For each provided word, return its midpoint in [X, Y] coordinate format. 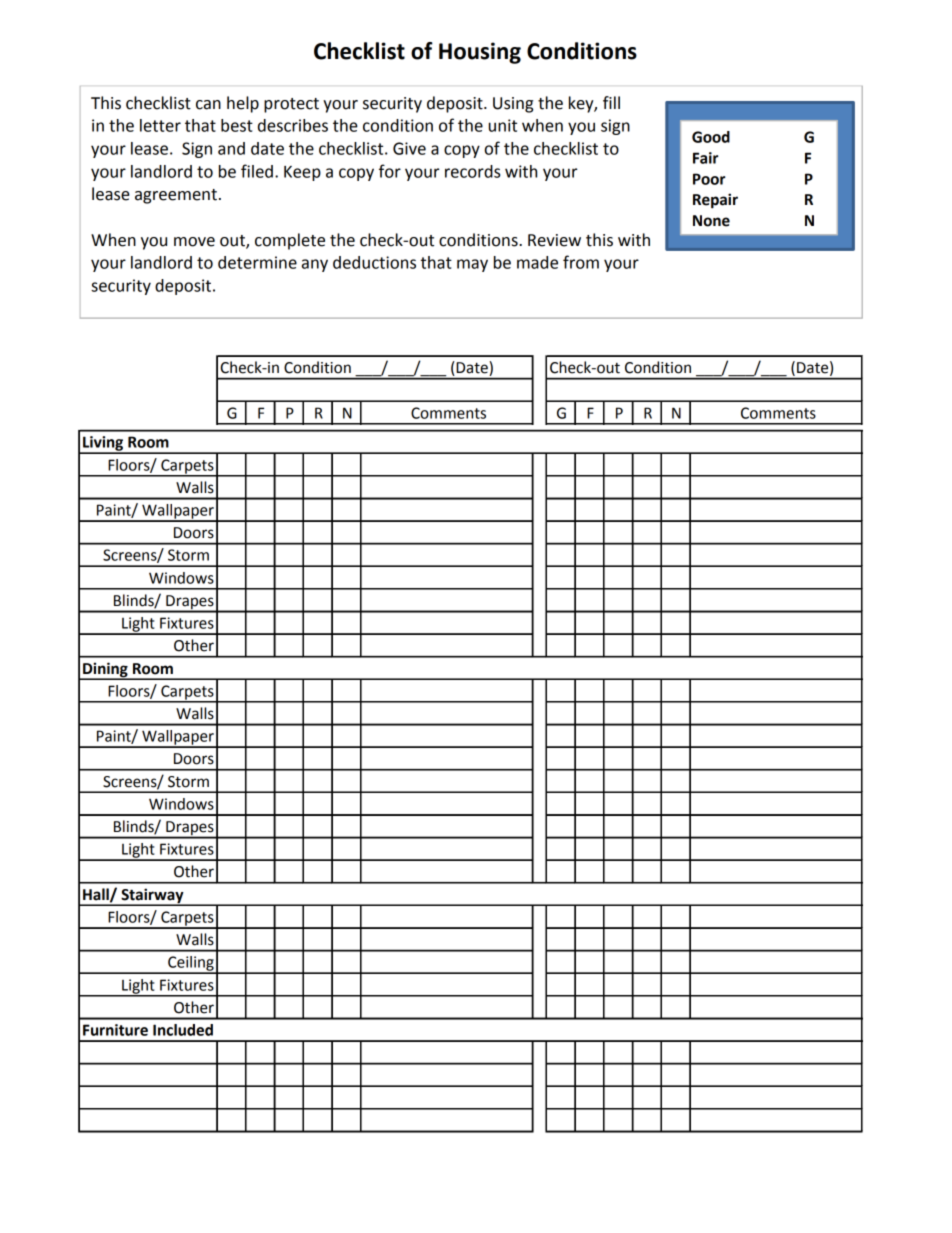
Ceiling [191, 964]
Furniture [115, 1030]
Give [409, 148]
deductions [374, 262]
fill [611, 102]
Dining [105, 670]
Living [103, 444]
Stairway [152, 896]
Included [183, 1030]
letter [160, 125]
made [537, 262]
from [581, 262]
